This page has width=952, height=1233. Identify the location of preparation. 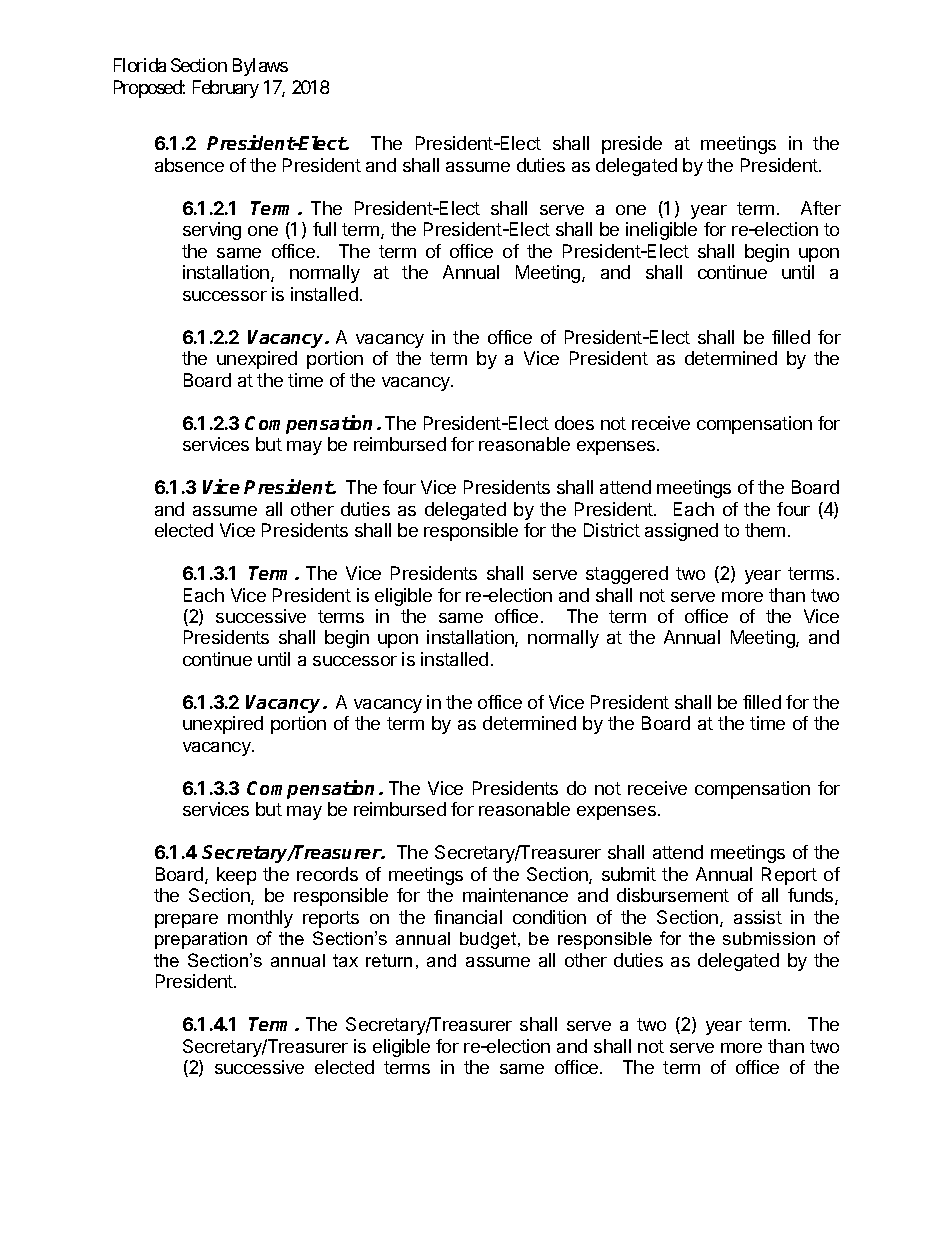
(201, 940).
